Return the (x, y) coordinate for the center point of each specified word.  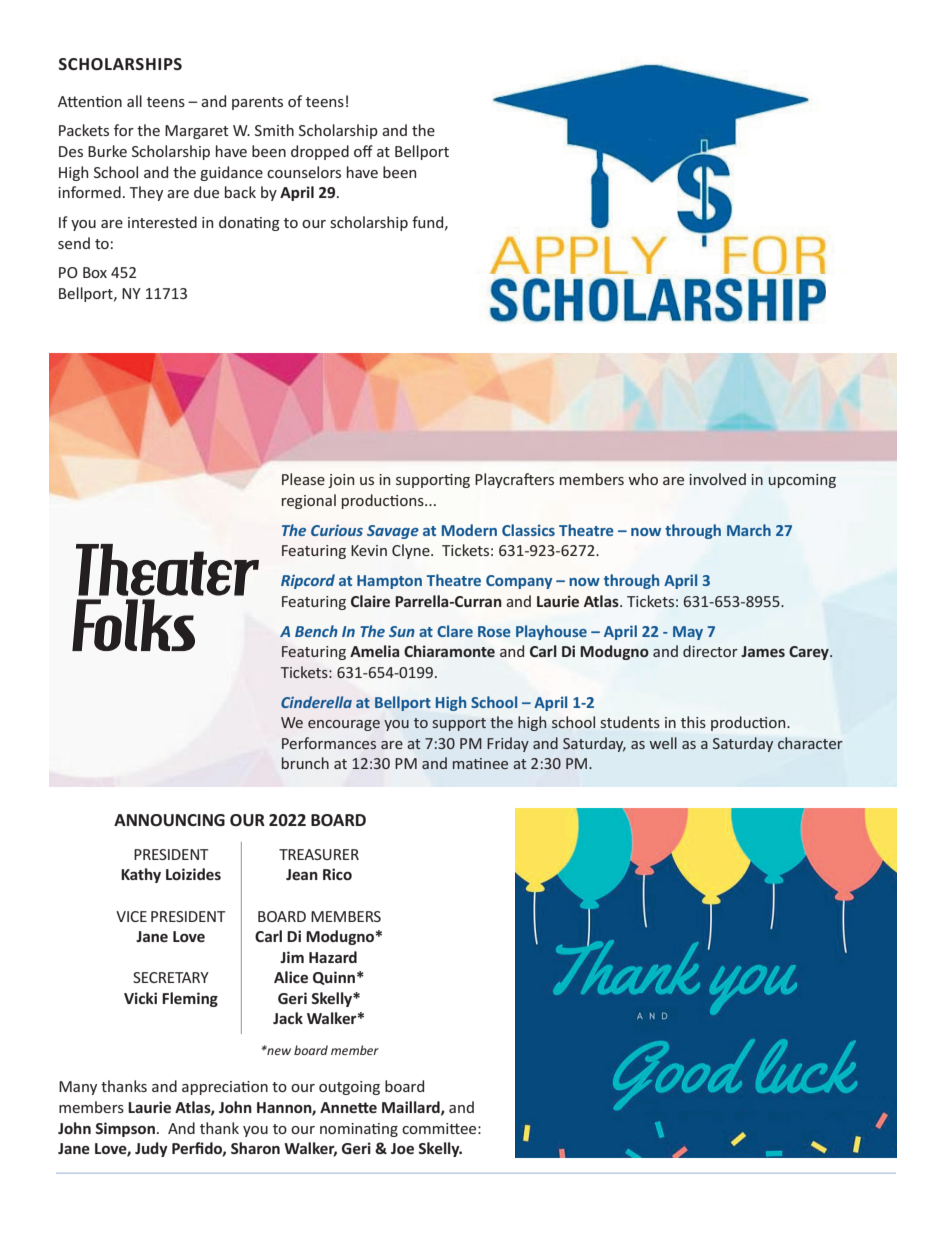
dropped (320, 152)
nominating (359, 1130)
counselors (304, 172)
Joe (402, 1148)
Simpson (125, 1129)
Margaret (197, 132)
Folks (133, 625)
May (688, 633)
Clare (455, 631)
